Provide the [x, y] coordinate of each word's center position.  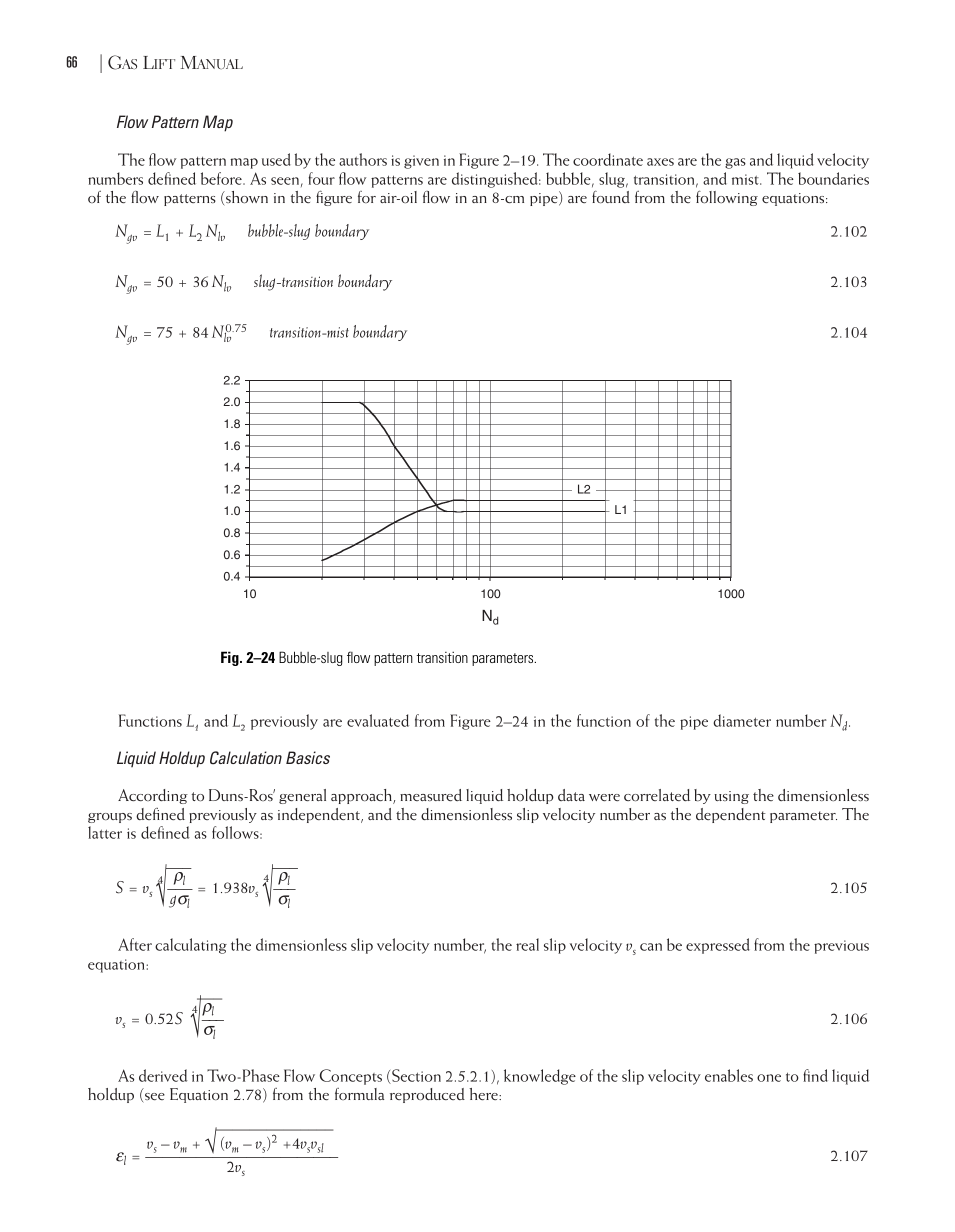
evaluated [378, 720]
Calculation [246, 758]
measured [431, 795]
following [727, 198]
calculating [191, 946]
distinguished [496, 180]
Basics [308, 757]
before [222, 178]
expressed [718, 946]
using [731, 797]
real [527, 944]
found [611, 197]
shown [246, 198]
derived [163, 1075]
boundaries [833, 178]
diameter [742, 720]
